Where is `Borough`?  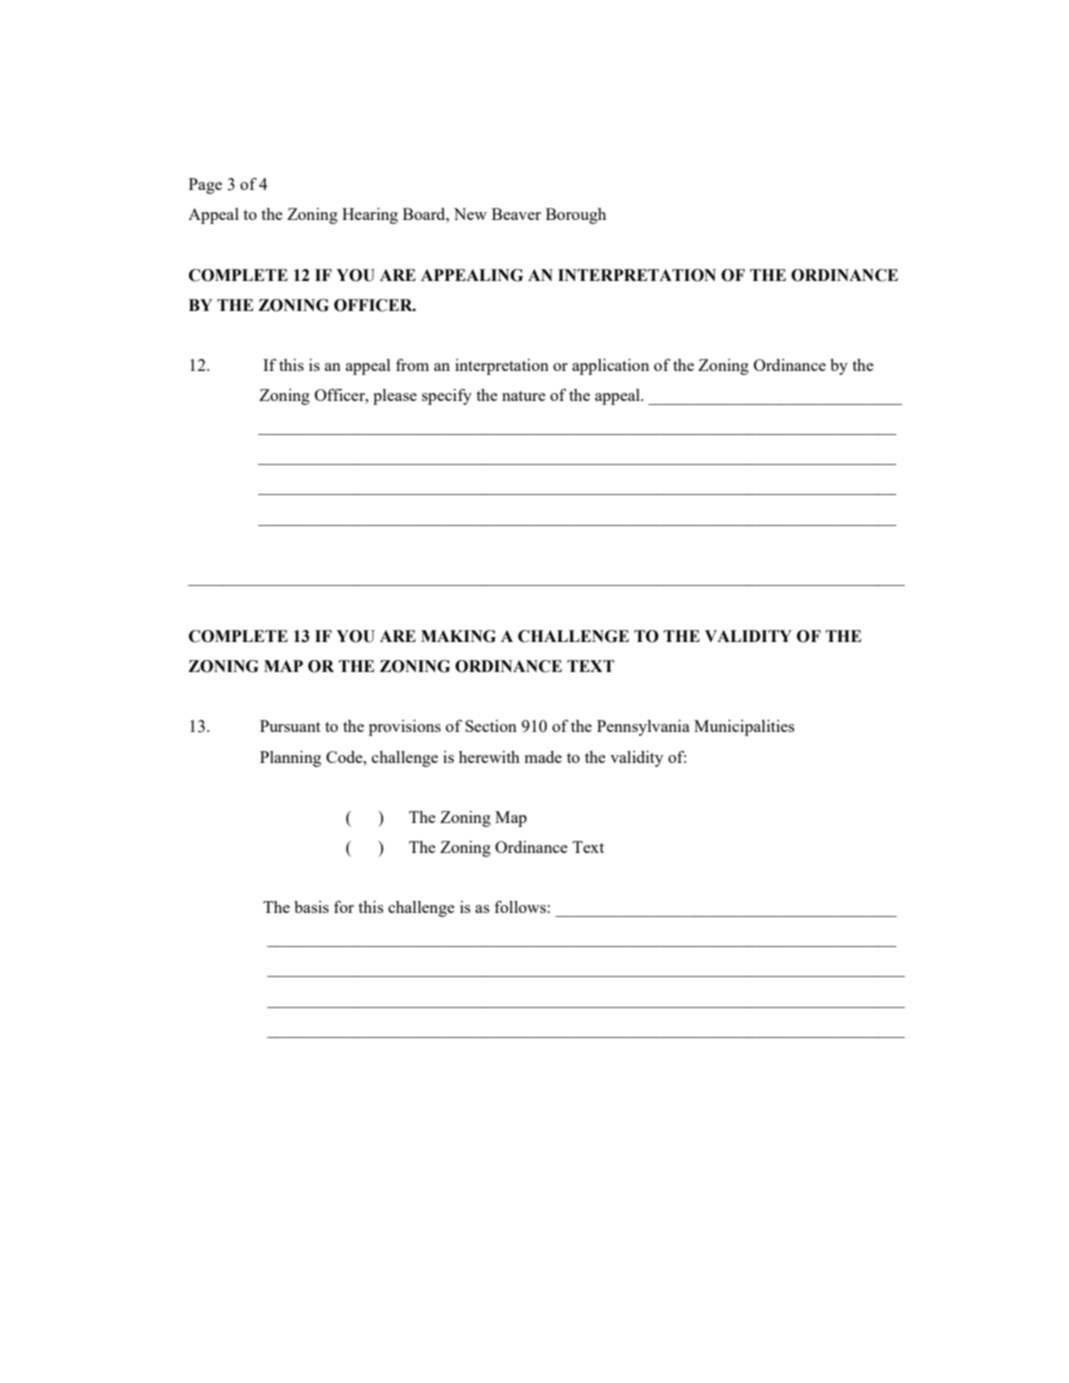
Borough is located at coordinates (576, 216).
